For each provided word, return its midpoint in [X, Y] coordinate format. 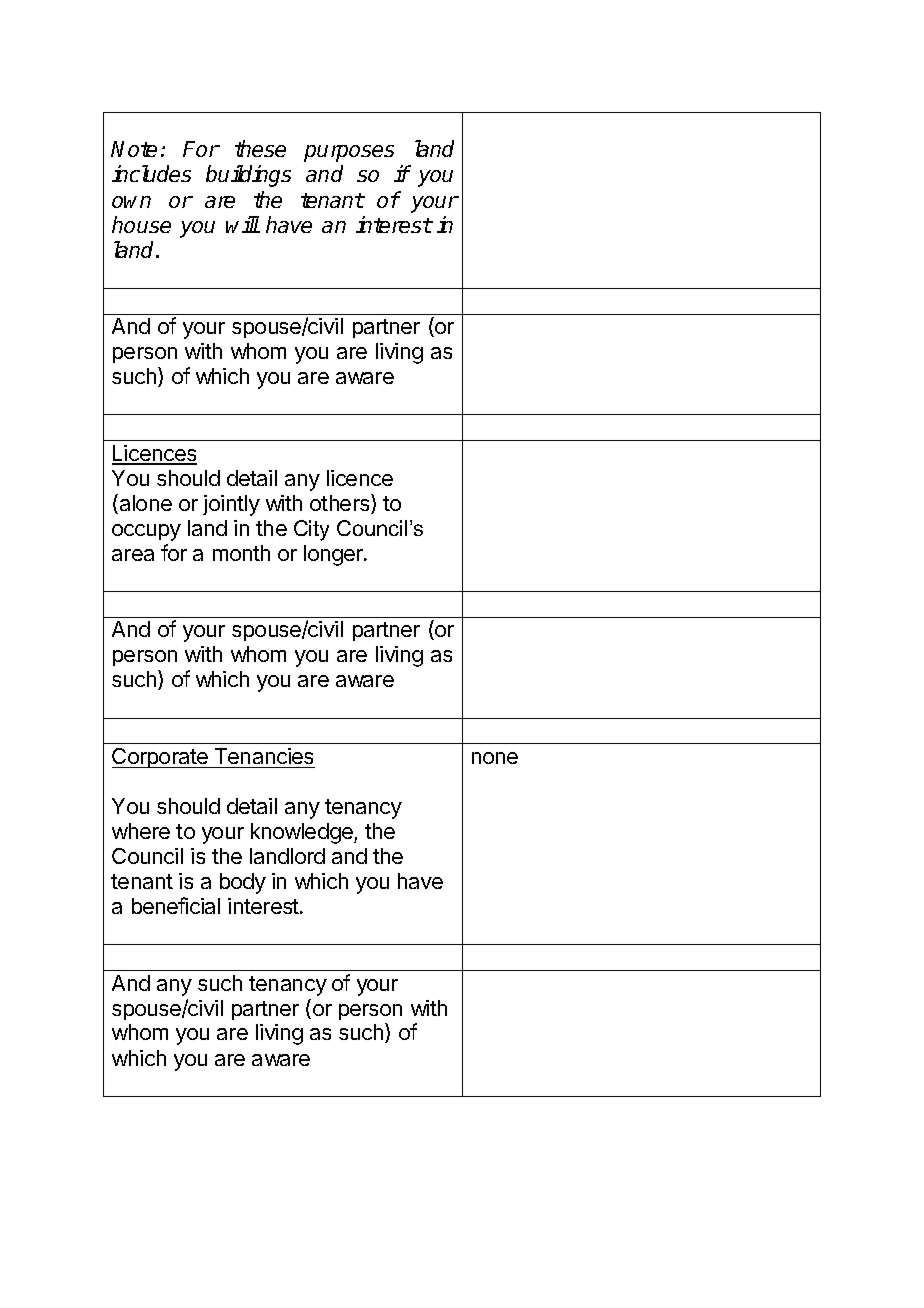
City [311, 530]
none [495, 758]
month [241, 553]
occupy [146, 532]
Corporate [161, 758]
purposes [349, 153]
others [341, 504]
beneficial [176, 905]
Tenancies [264, 756]
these [260, 148]
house [141, 224]
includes [151, 173]
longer [335, 555]
